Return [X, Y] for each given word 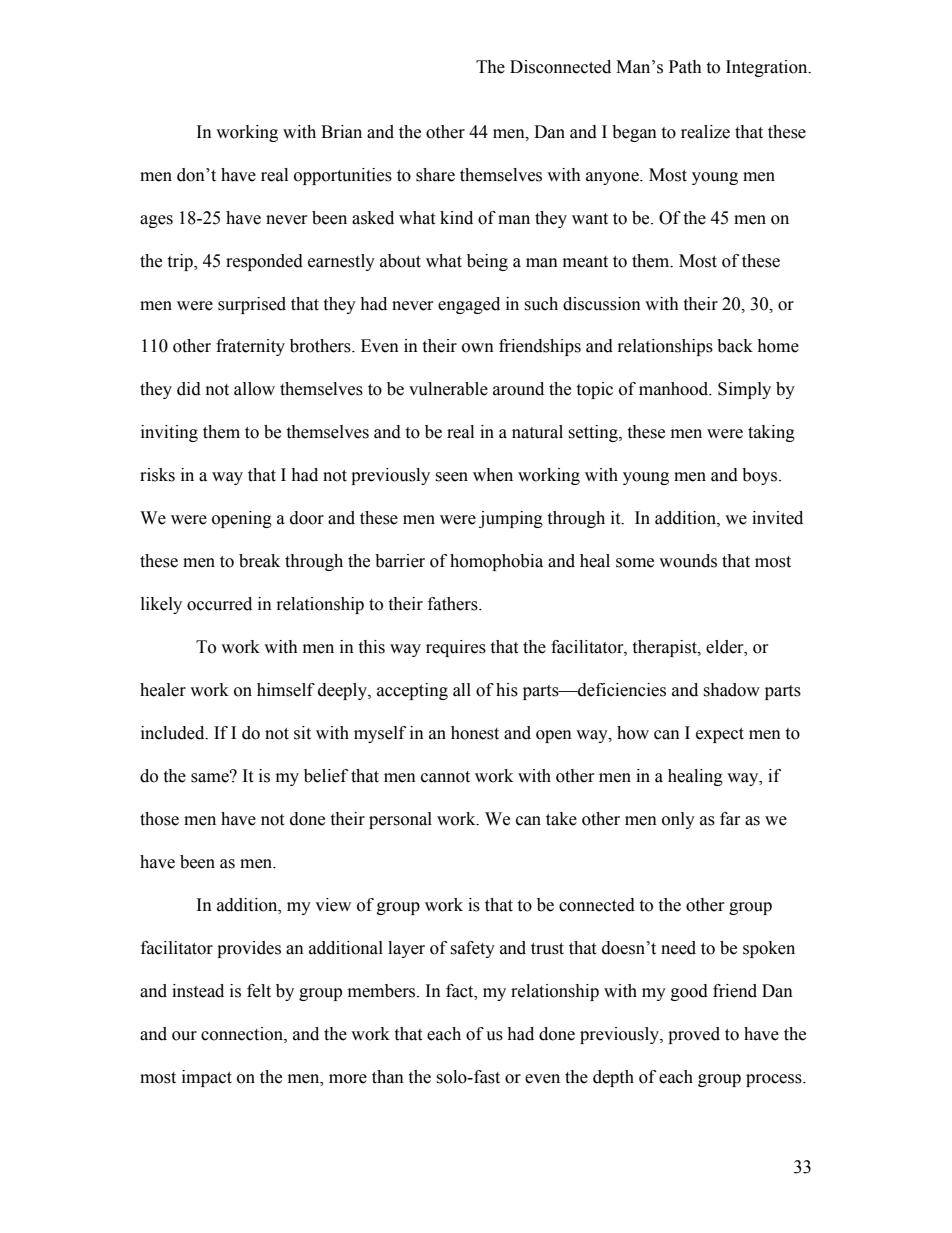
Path [685, 67]
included [174, 733]
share [435, 175]
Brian [341, 132]
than [388, 1077]
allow [254, 389]
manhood [675, 389]
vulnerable [448, 389]
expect [720, 735]
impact [207, 1078]
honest [475, 733]
